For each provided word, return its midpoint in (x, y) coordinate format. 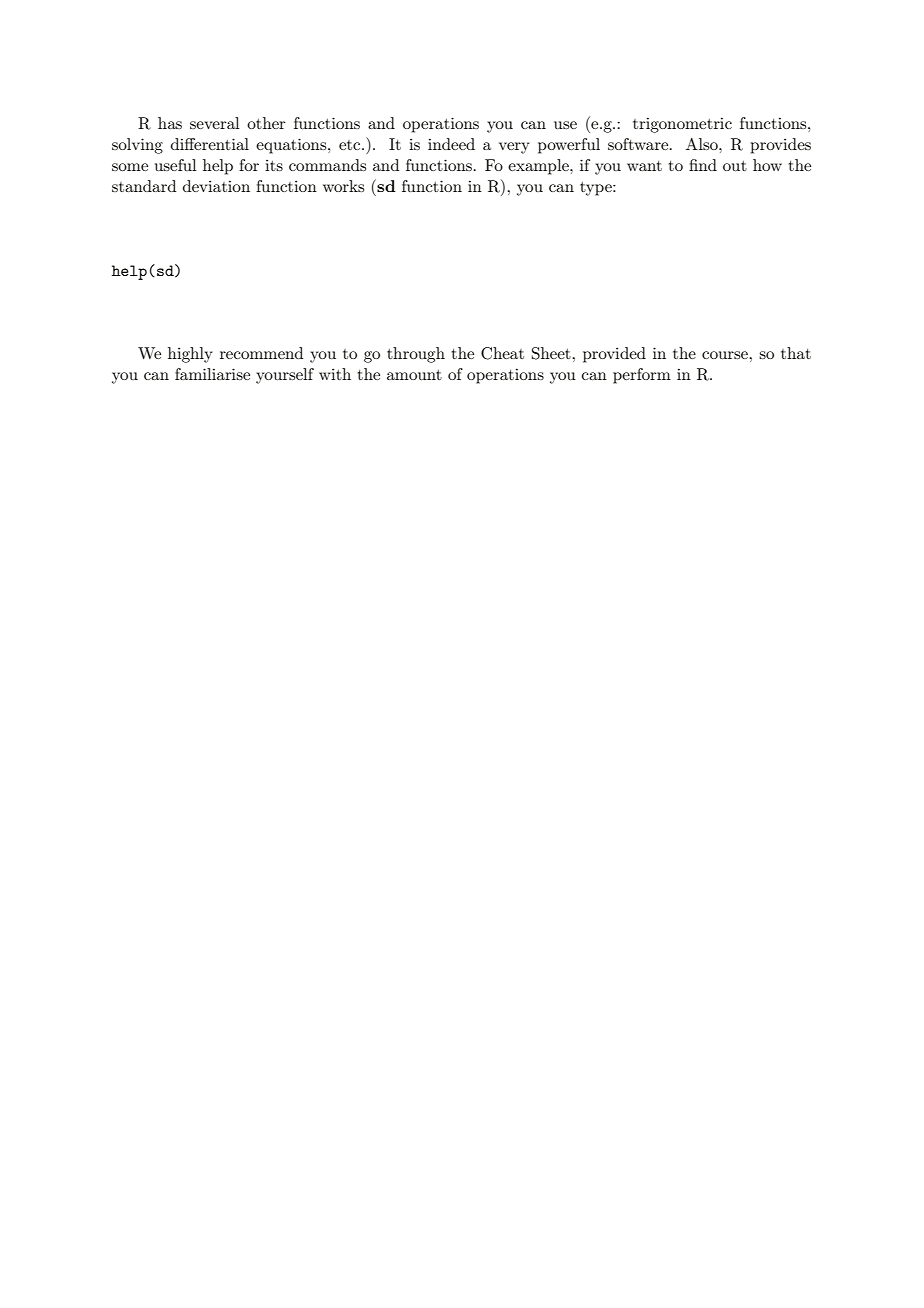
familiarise (212, 374)
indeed (451, 144)
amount (414, 375)
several (215, 123)
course (726, 355)
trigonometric (682, 125)
